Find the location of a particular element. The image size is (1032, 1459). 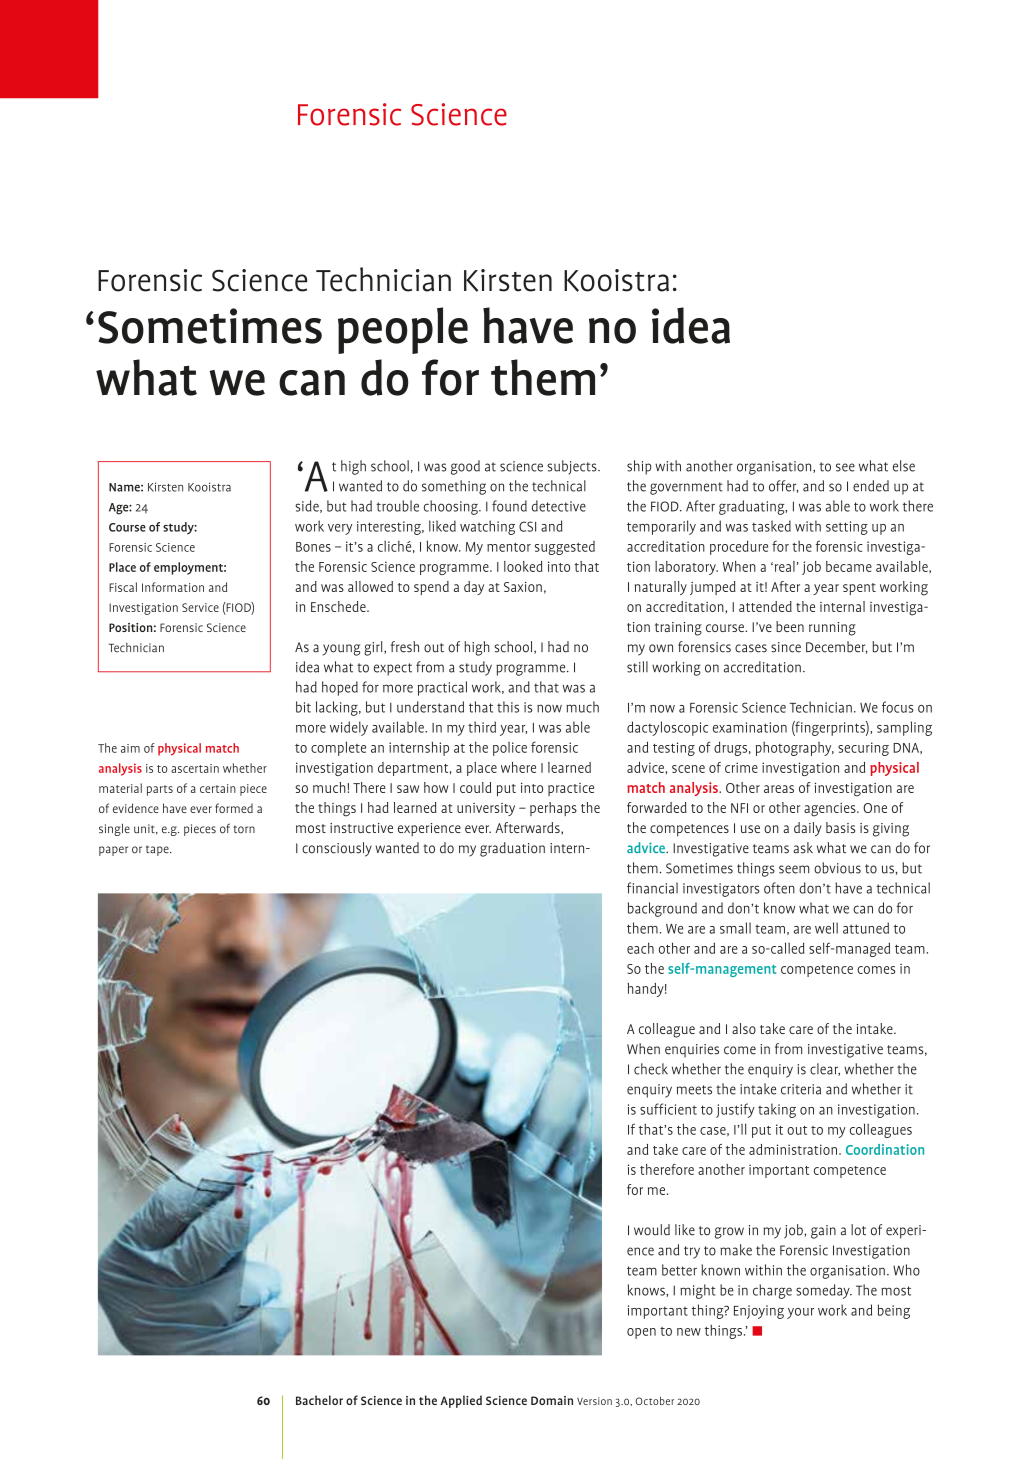

tape is located at coordinates (158, 850).
